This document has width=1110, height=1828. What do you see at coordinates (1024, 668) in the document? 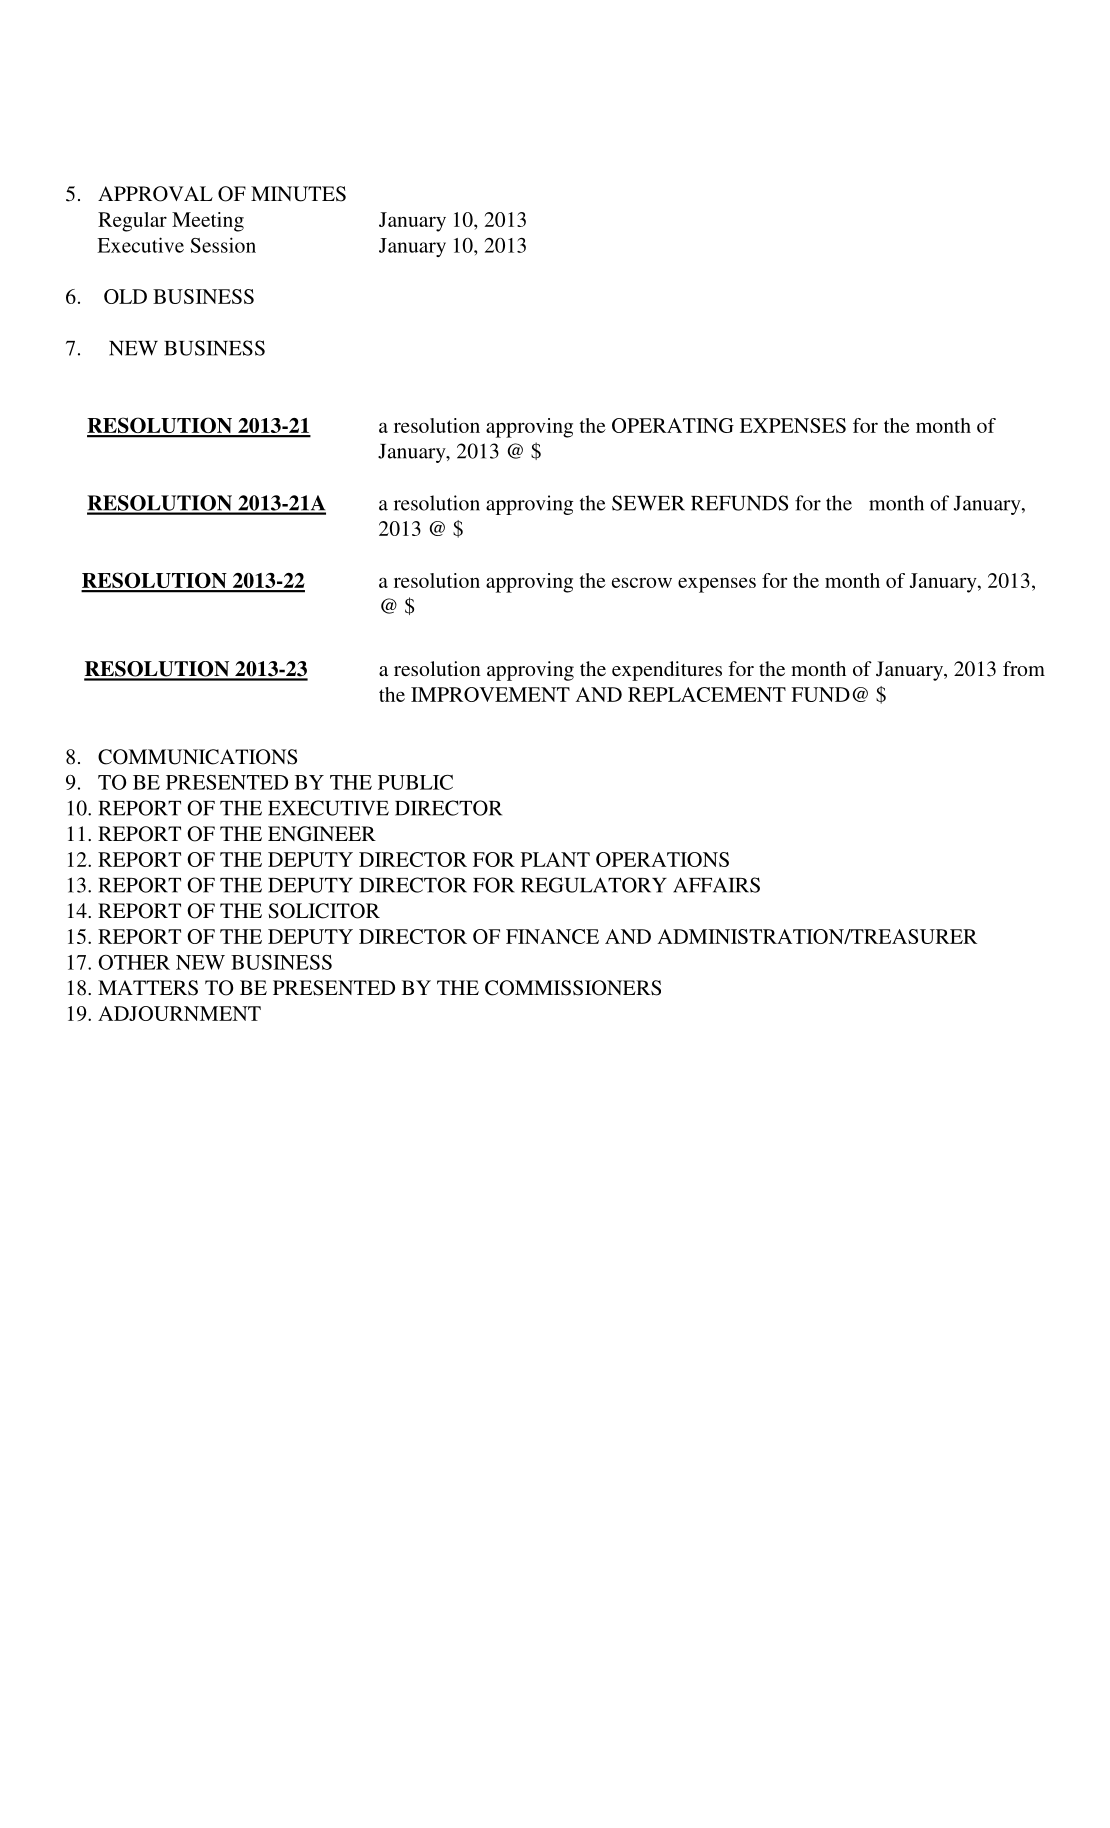
I see `from` at bounding box center [1024, 668].
